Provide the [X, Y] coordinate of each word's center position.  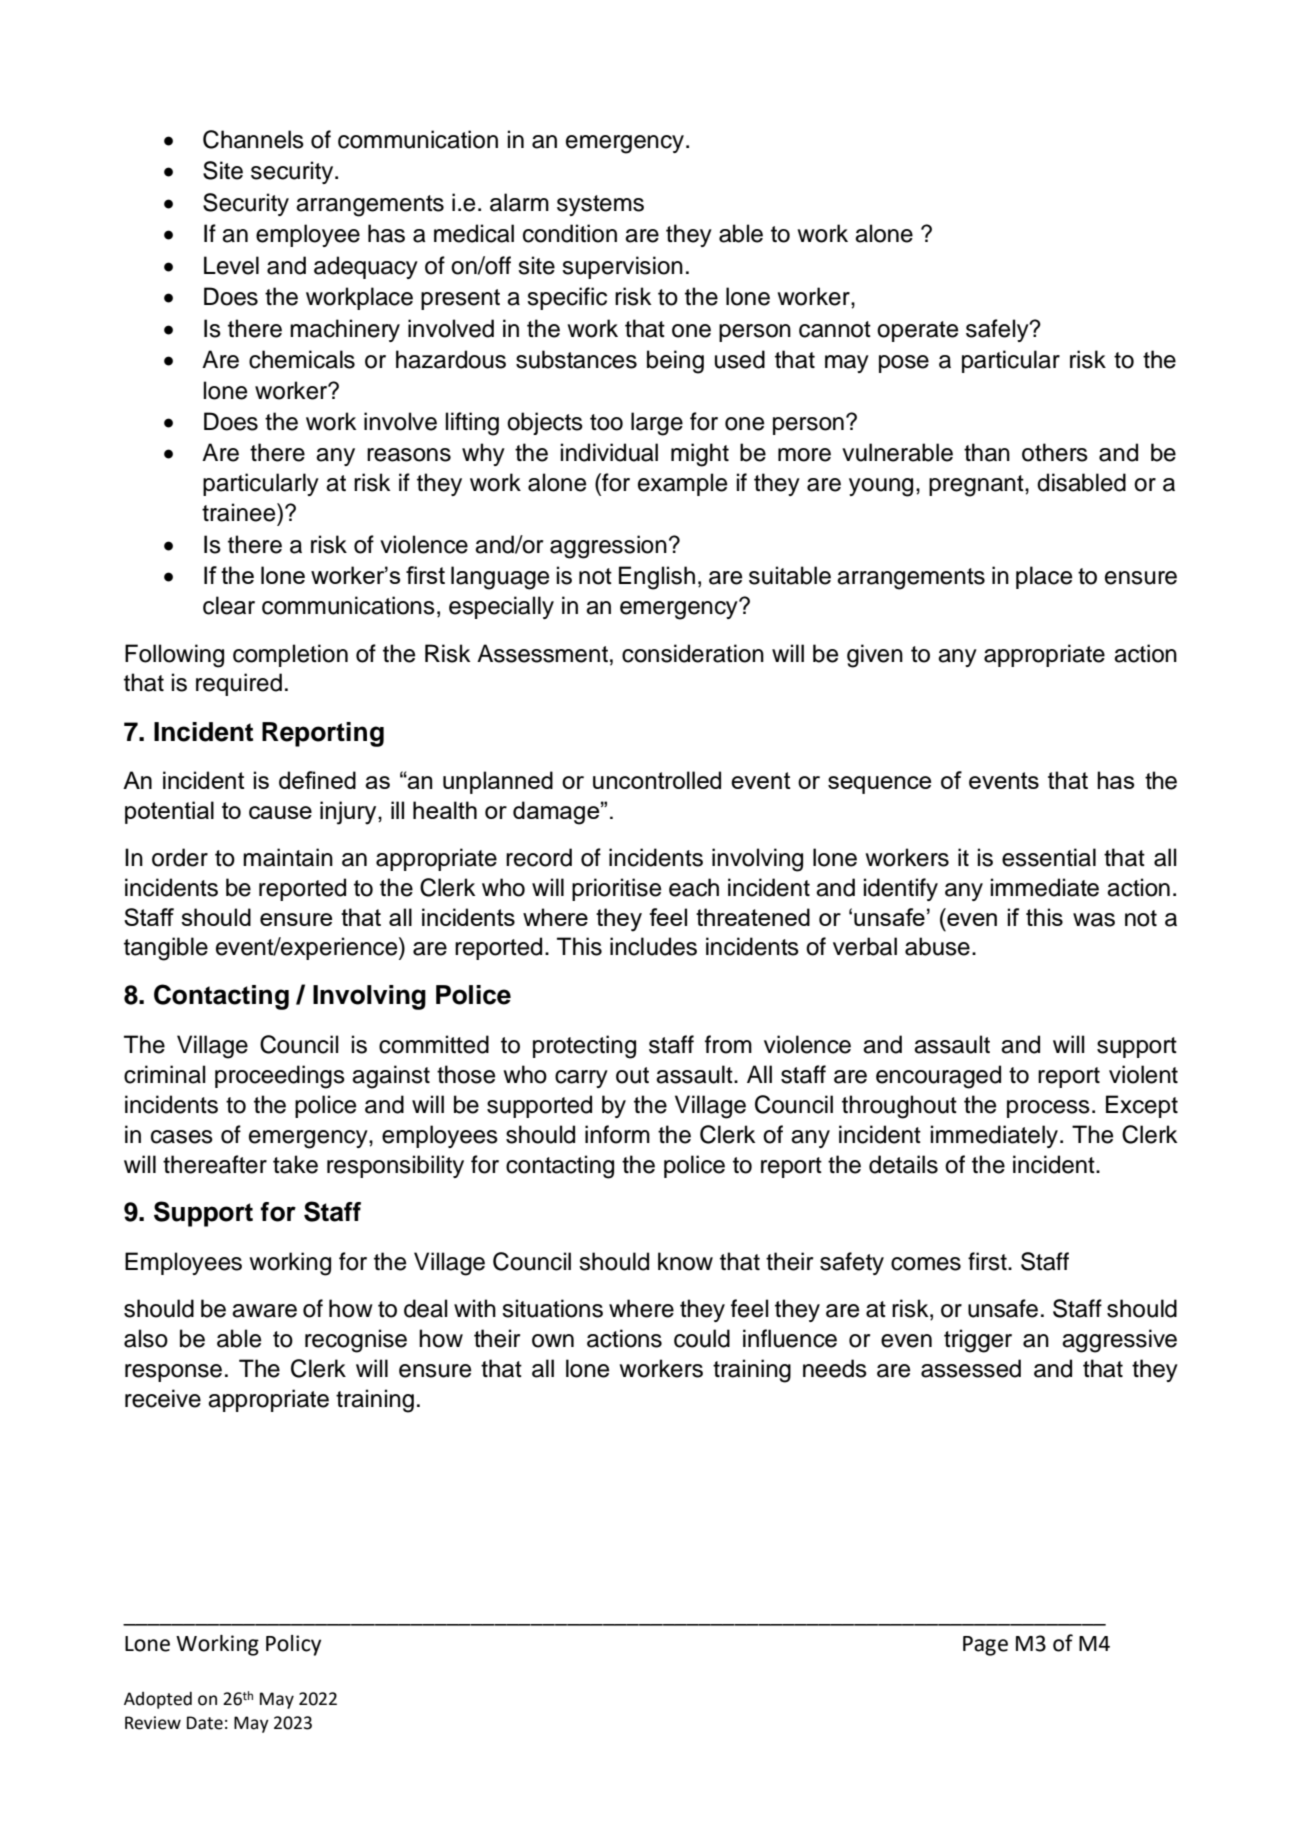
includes [653, 946]
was [1094, 920]
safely [998, 330]
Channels [253, 139]
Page [985, 1646]
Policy [293, 1645]
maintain [288, 857]
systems [600, 205]
